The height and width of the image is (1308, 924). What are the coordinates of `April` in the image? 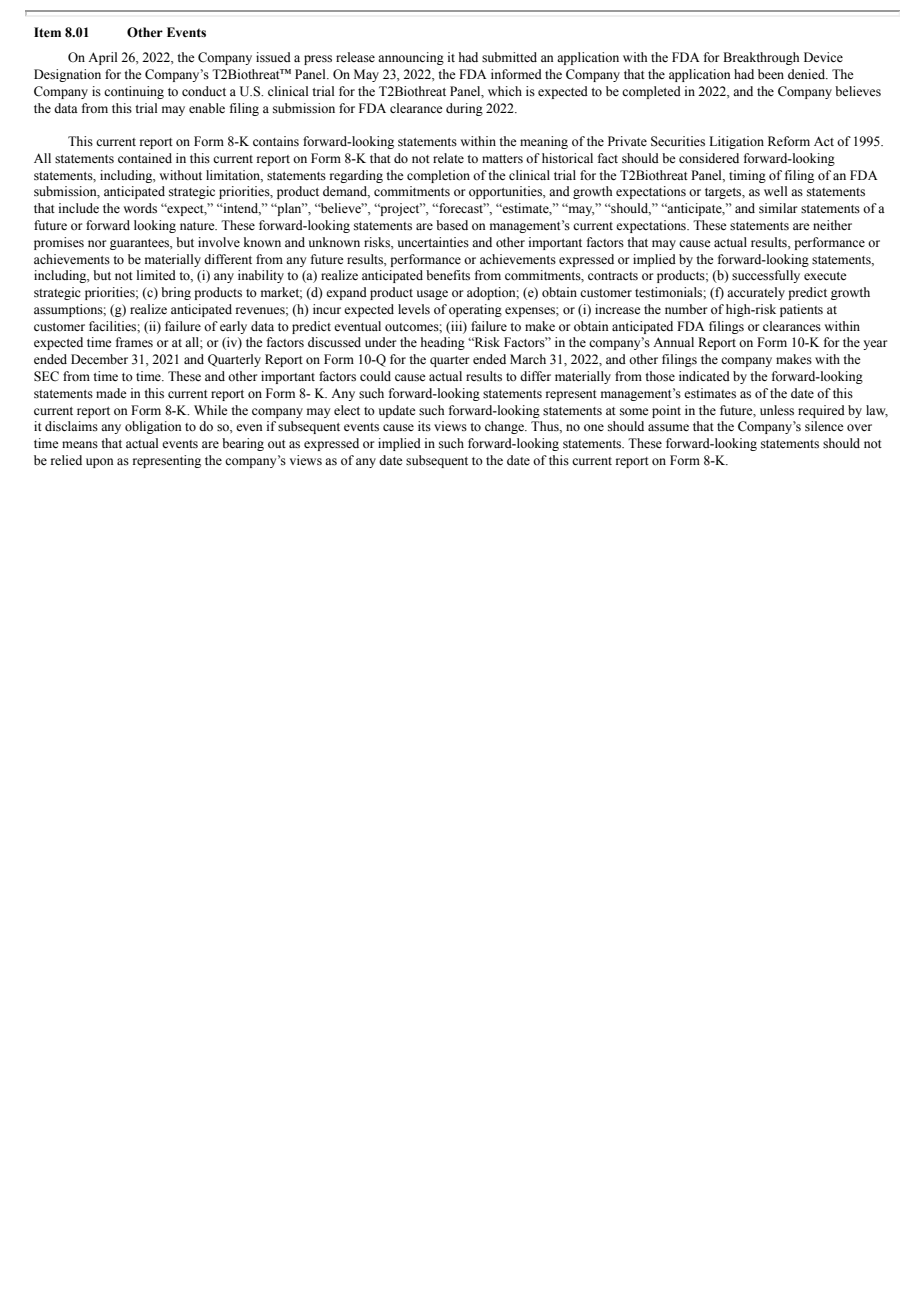 It's located at (102, 58).
